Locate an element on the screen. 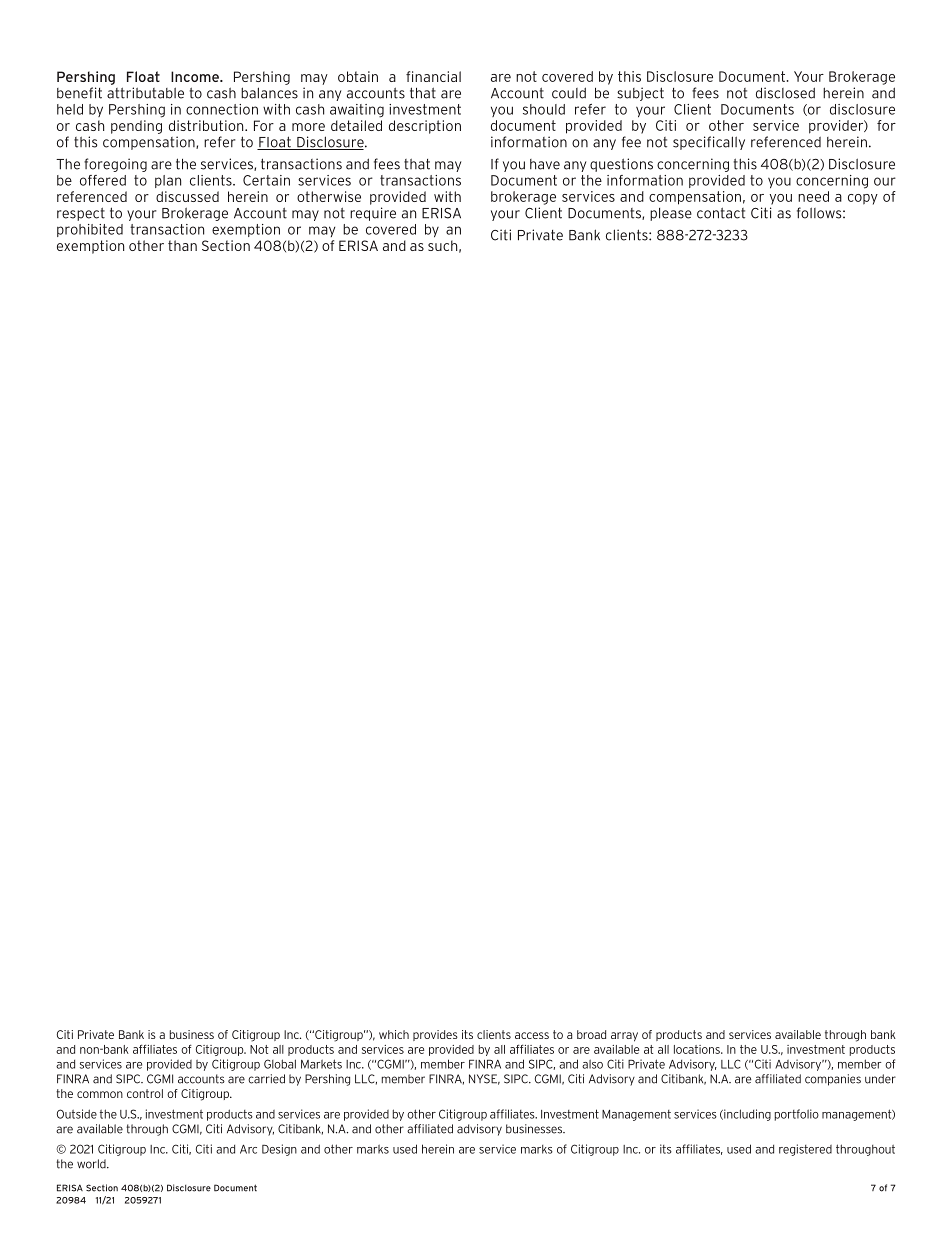 This screenshot has height=1233, width=952. attributable is located at coordinates (145, 93).
